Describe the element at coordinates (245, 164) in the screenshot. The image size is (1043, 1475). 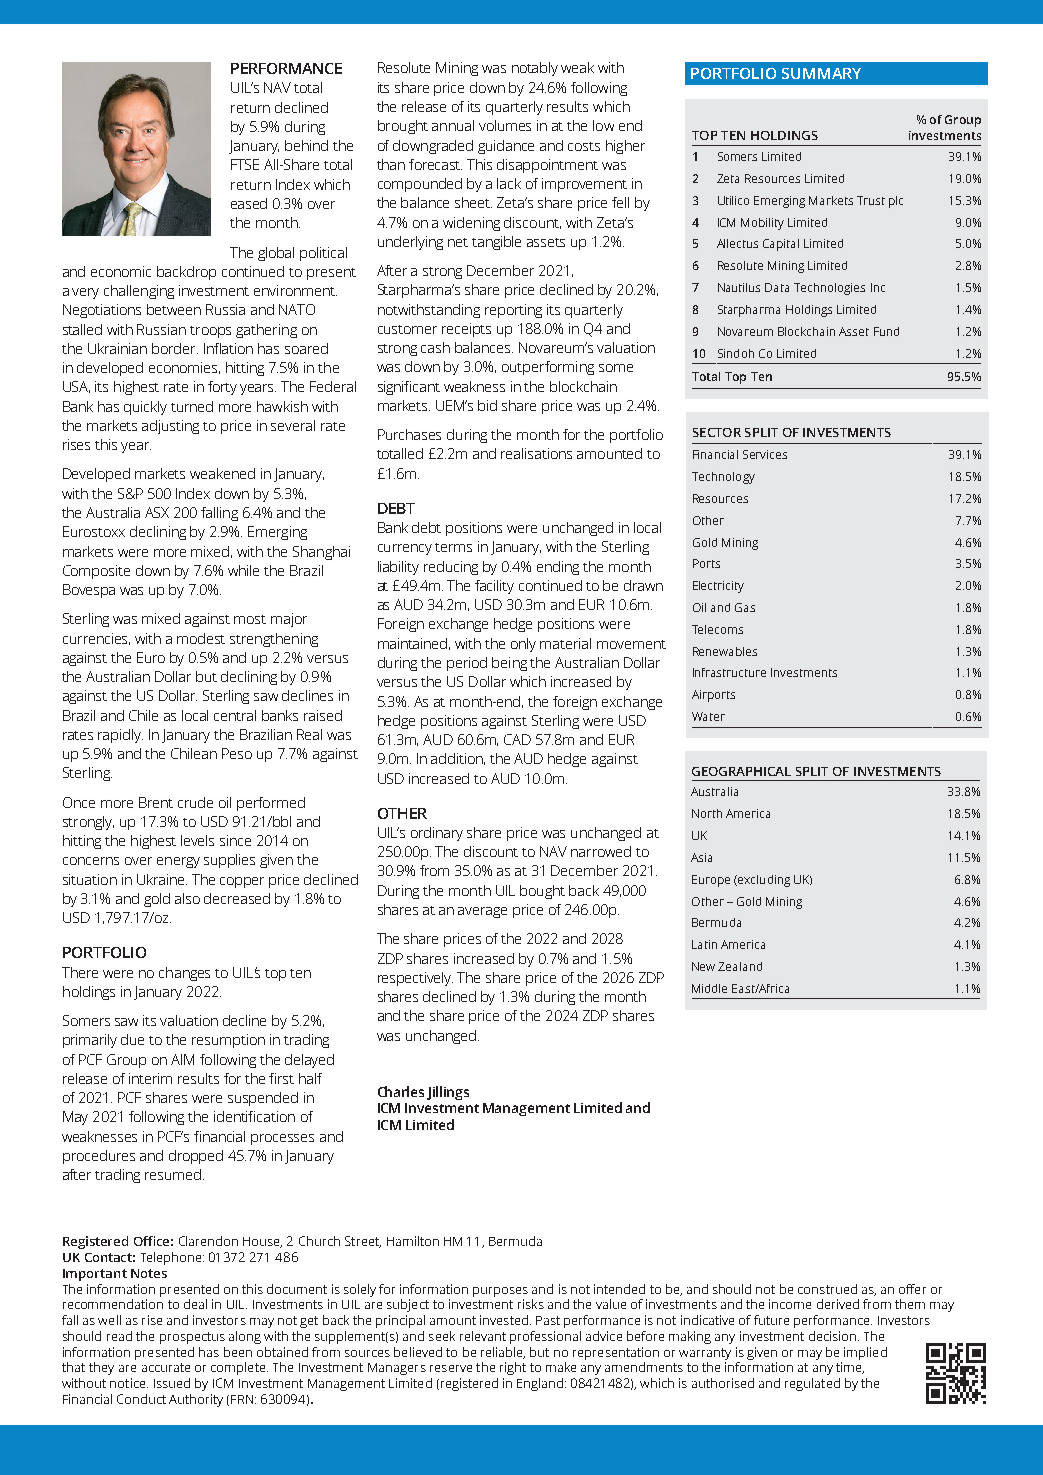
I see `FTSE` at that location.
